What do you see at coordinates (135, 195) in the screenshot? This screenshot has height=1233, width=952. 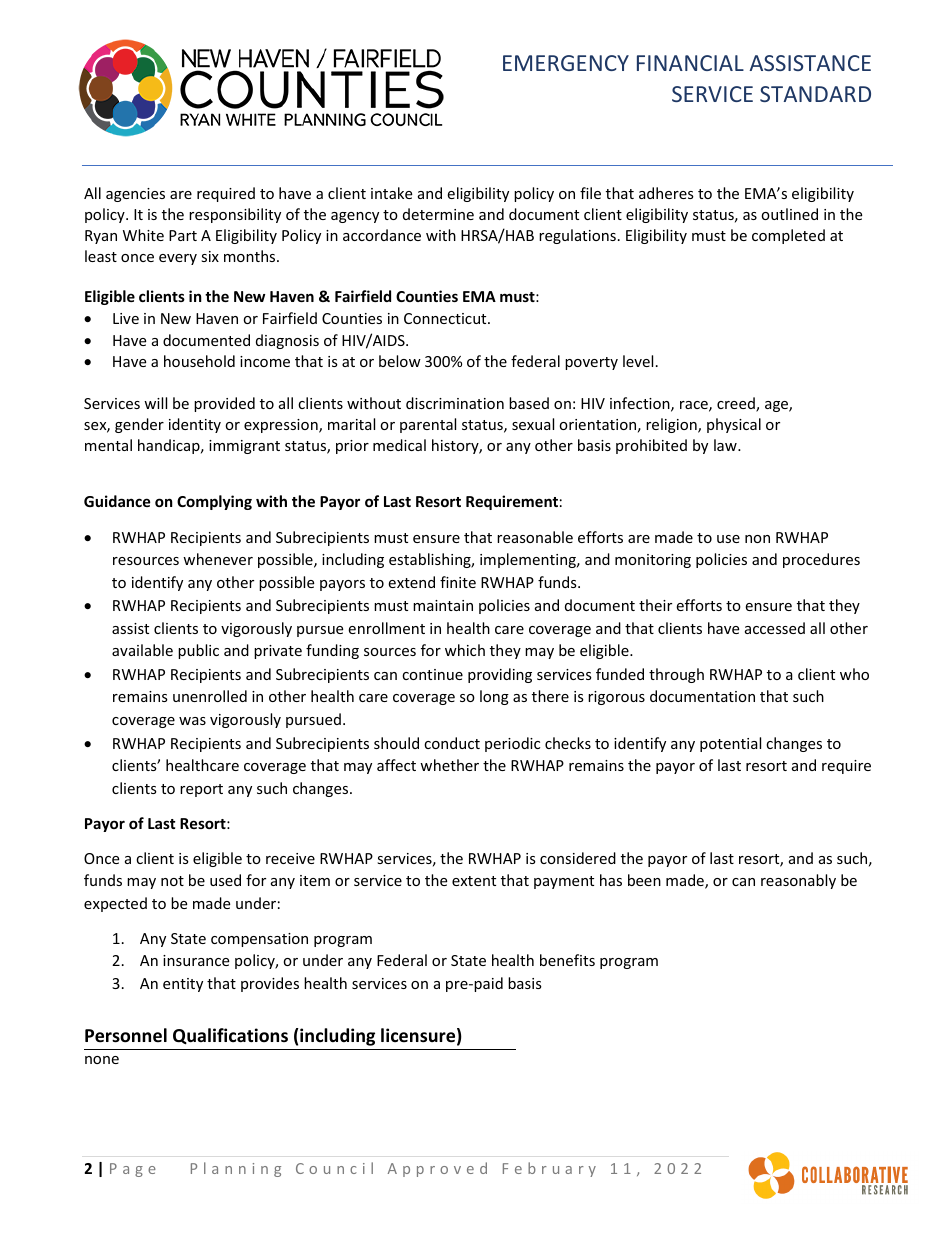 I see `agencies` at bounding box center [135, 195].
